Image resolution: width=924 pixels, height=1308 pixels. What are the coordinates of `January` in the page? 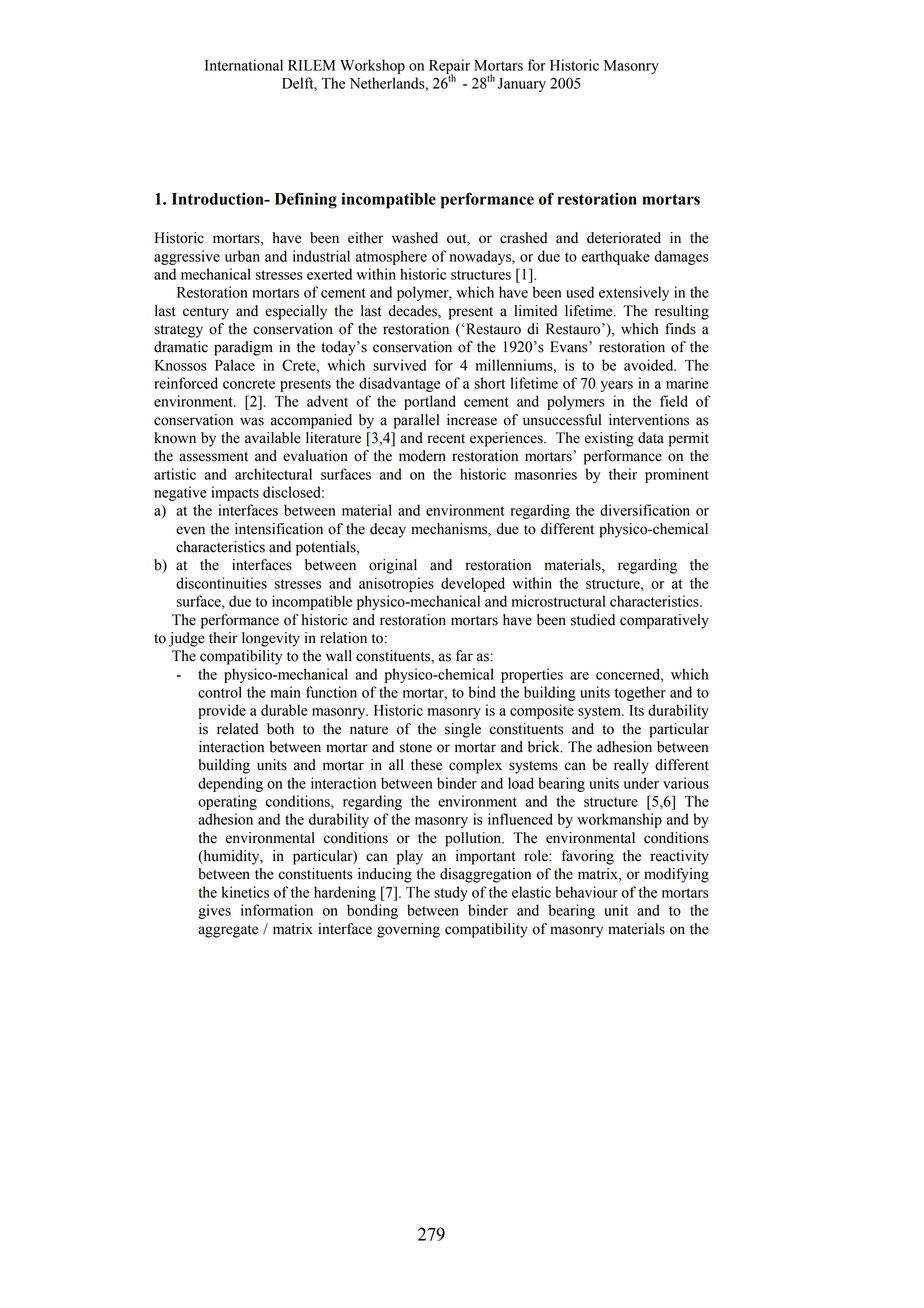 It's located at (522, 85).
